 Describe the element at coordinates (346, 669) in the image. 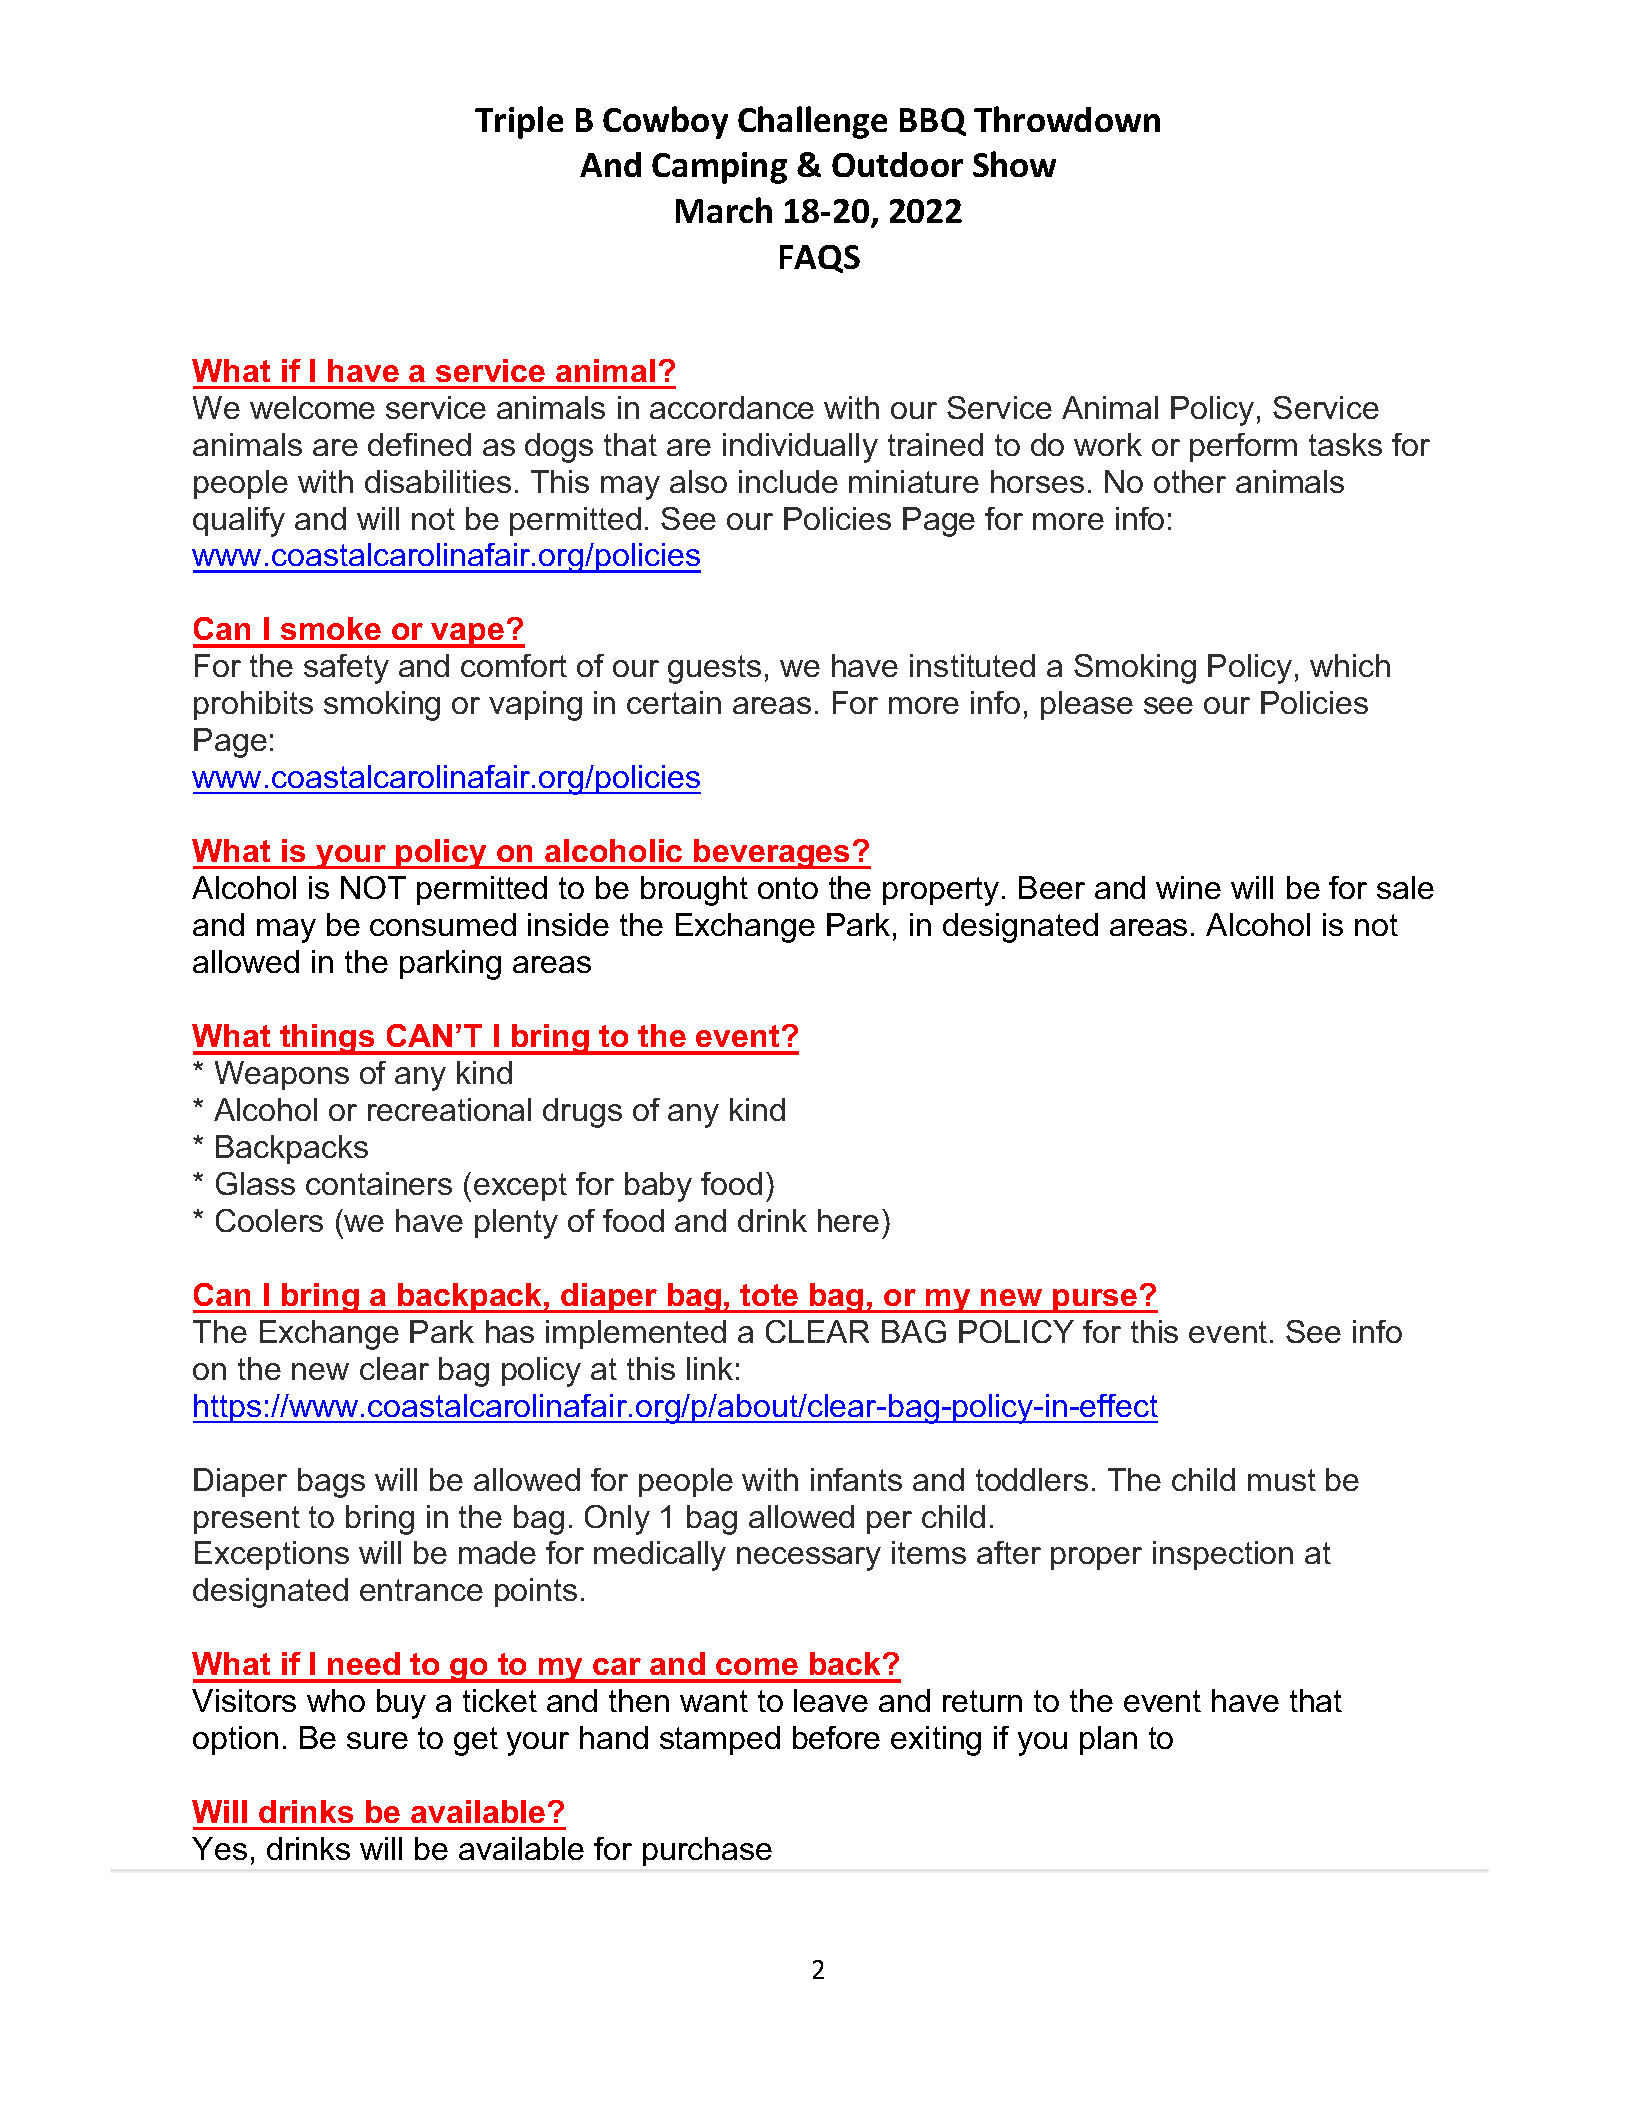

I see `safety` at that location.
